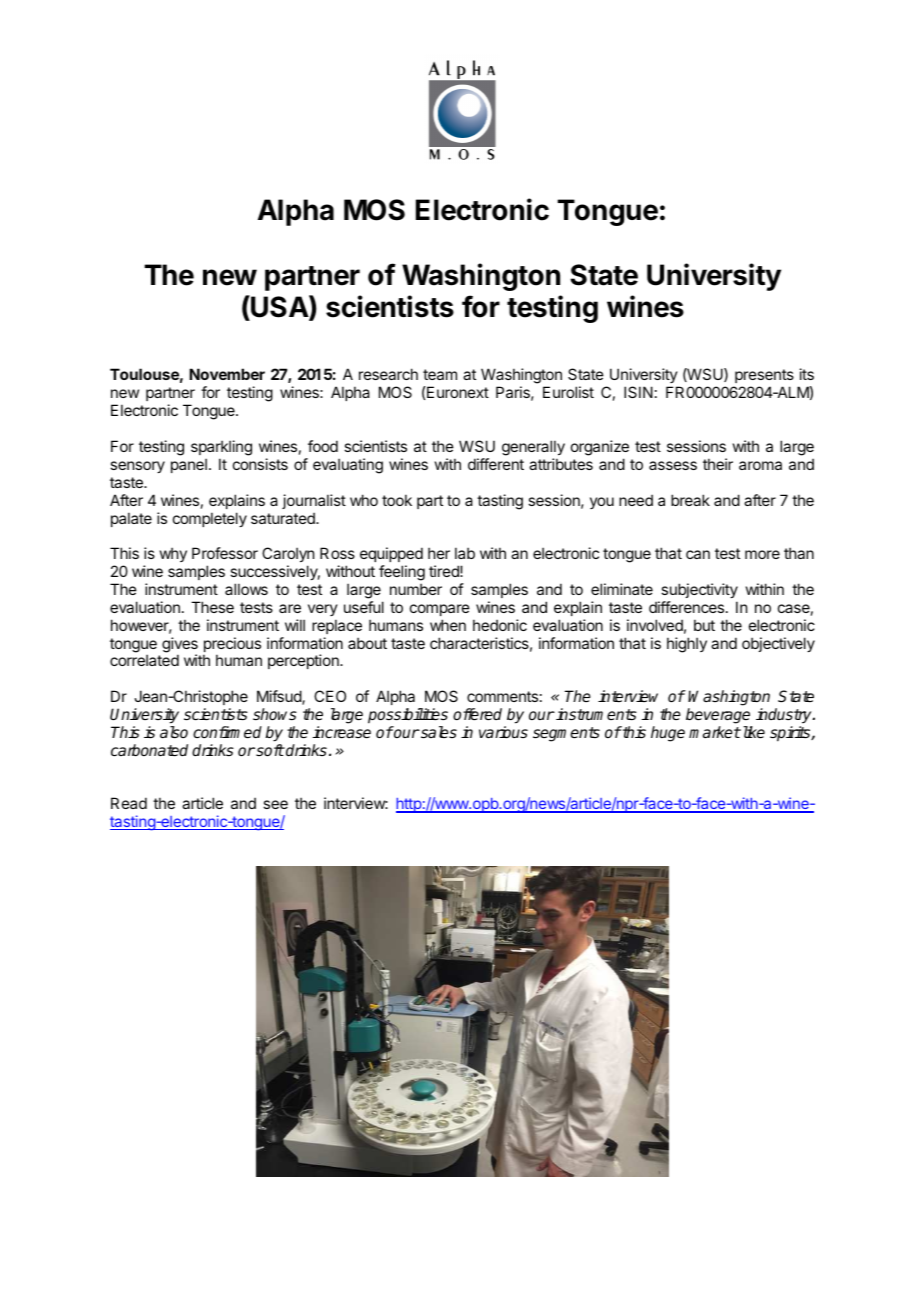 The image size is (924, 1308). What do you see at coordinates (275, 804) in the page?
I see `see` at bounding box center [275, 804].
